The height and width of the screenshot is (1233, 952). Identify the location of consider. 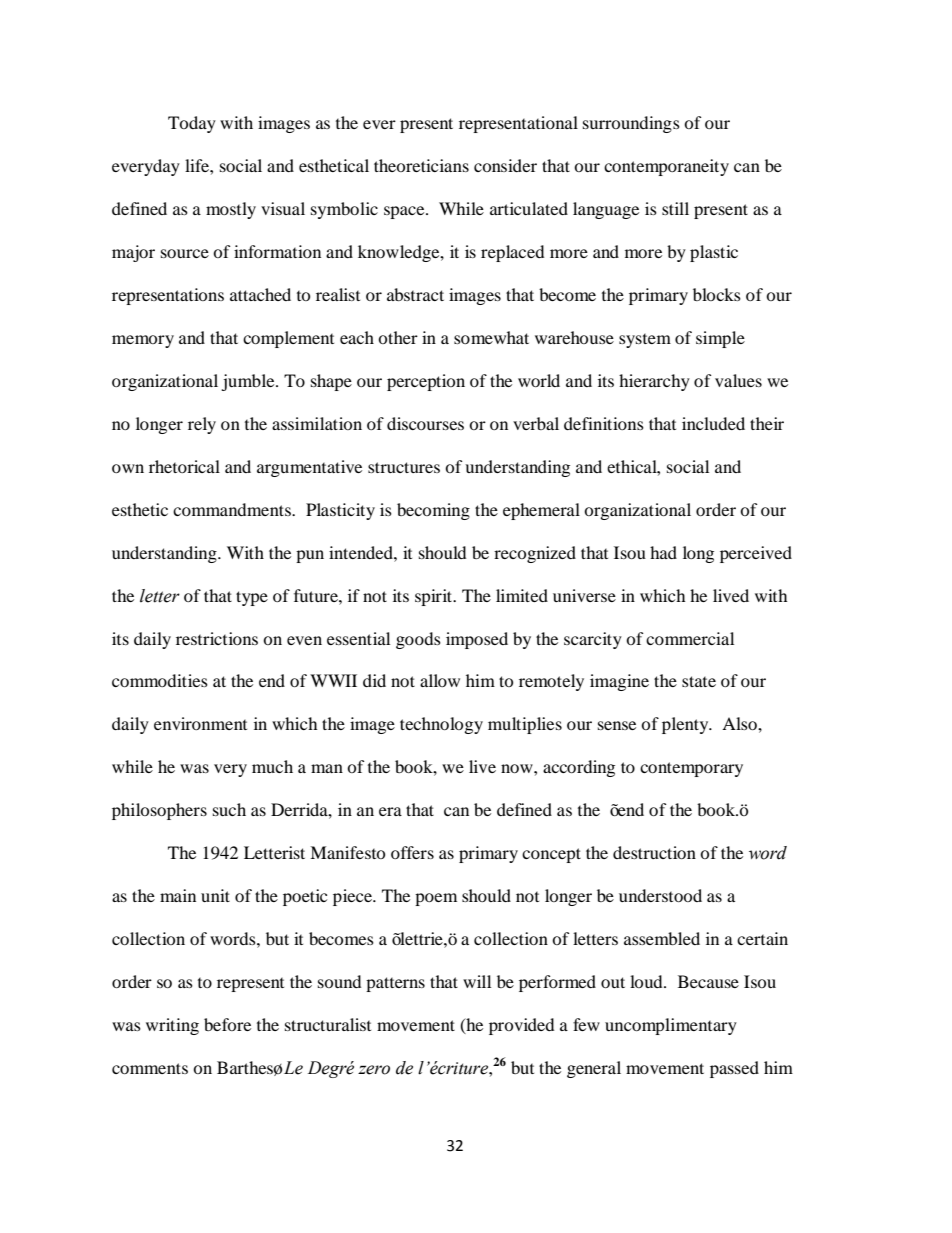
(505, 165).
